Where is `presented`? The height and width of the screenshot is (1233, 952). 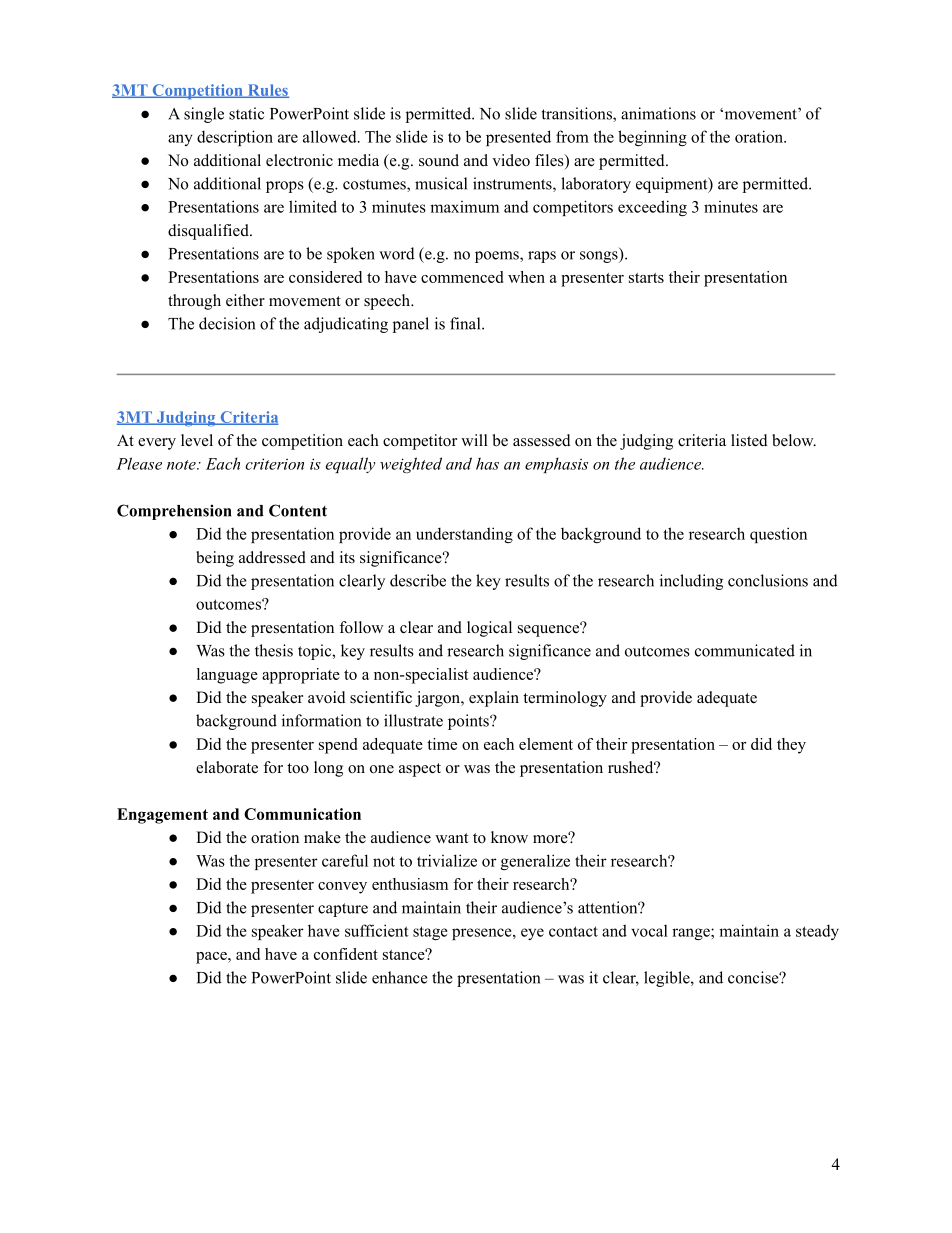 presented is located at coordinates (518, 138).
